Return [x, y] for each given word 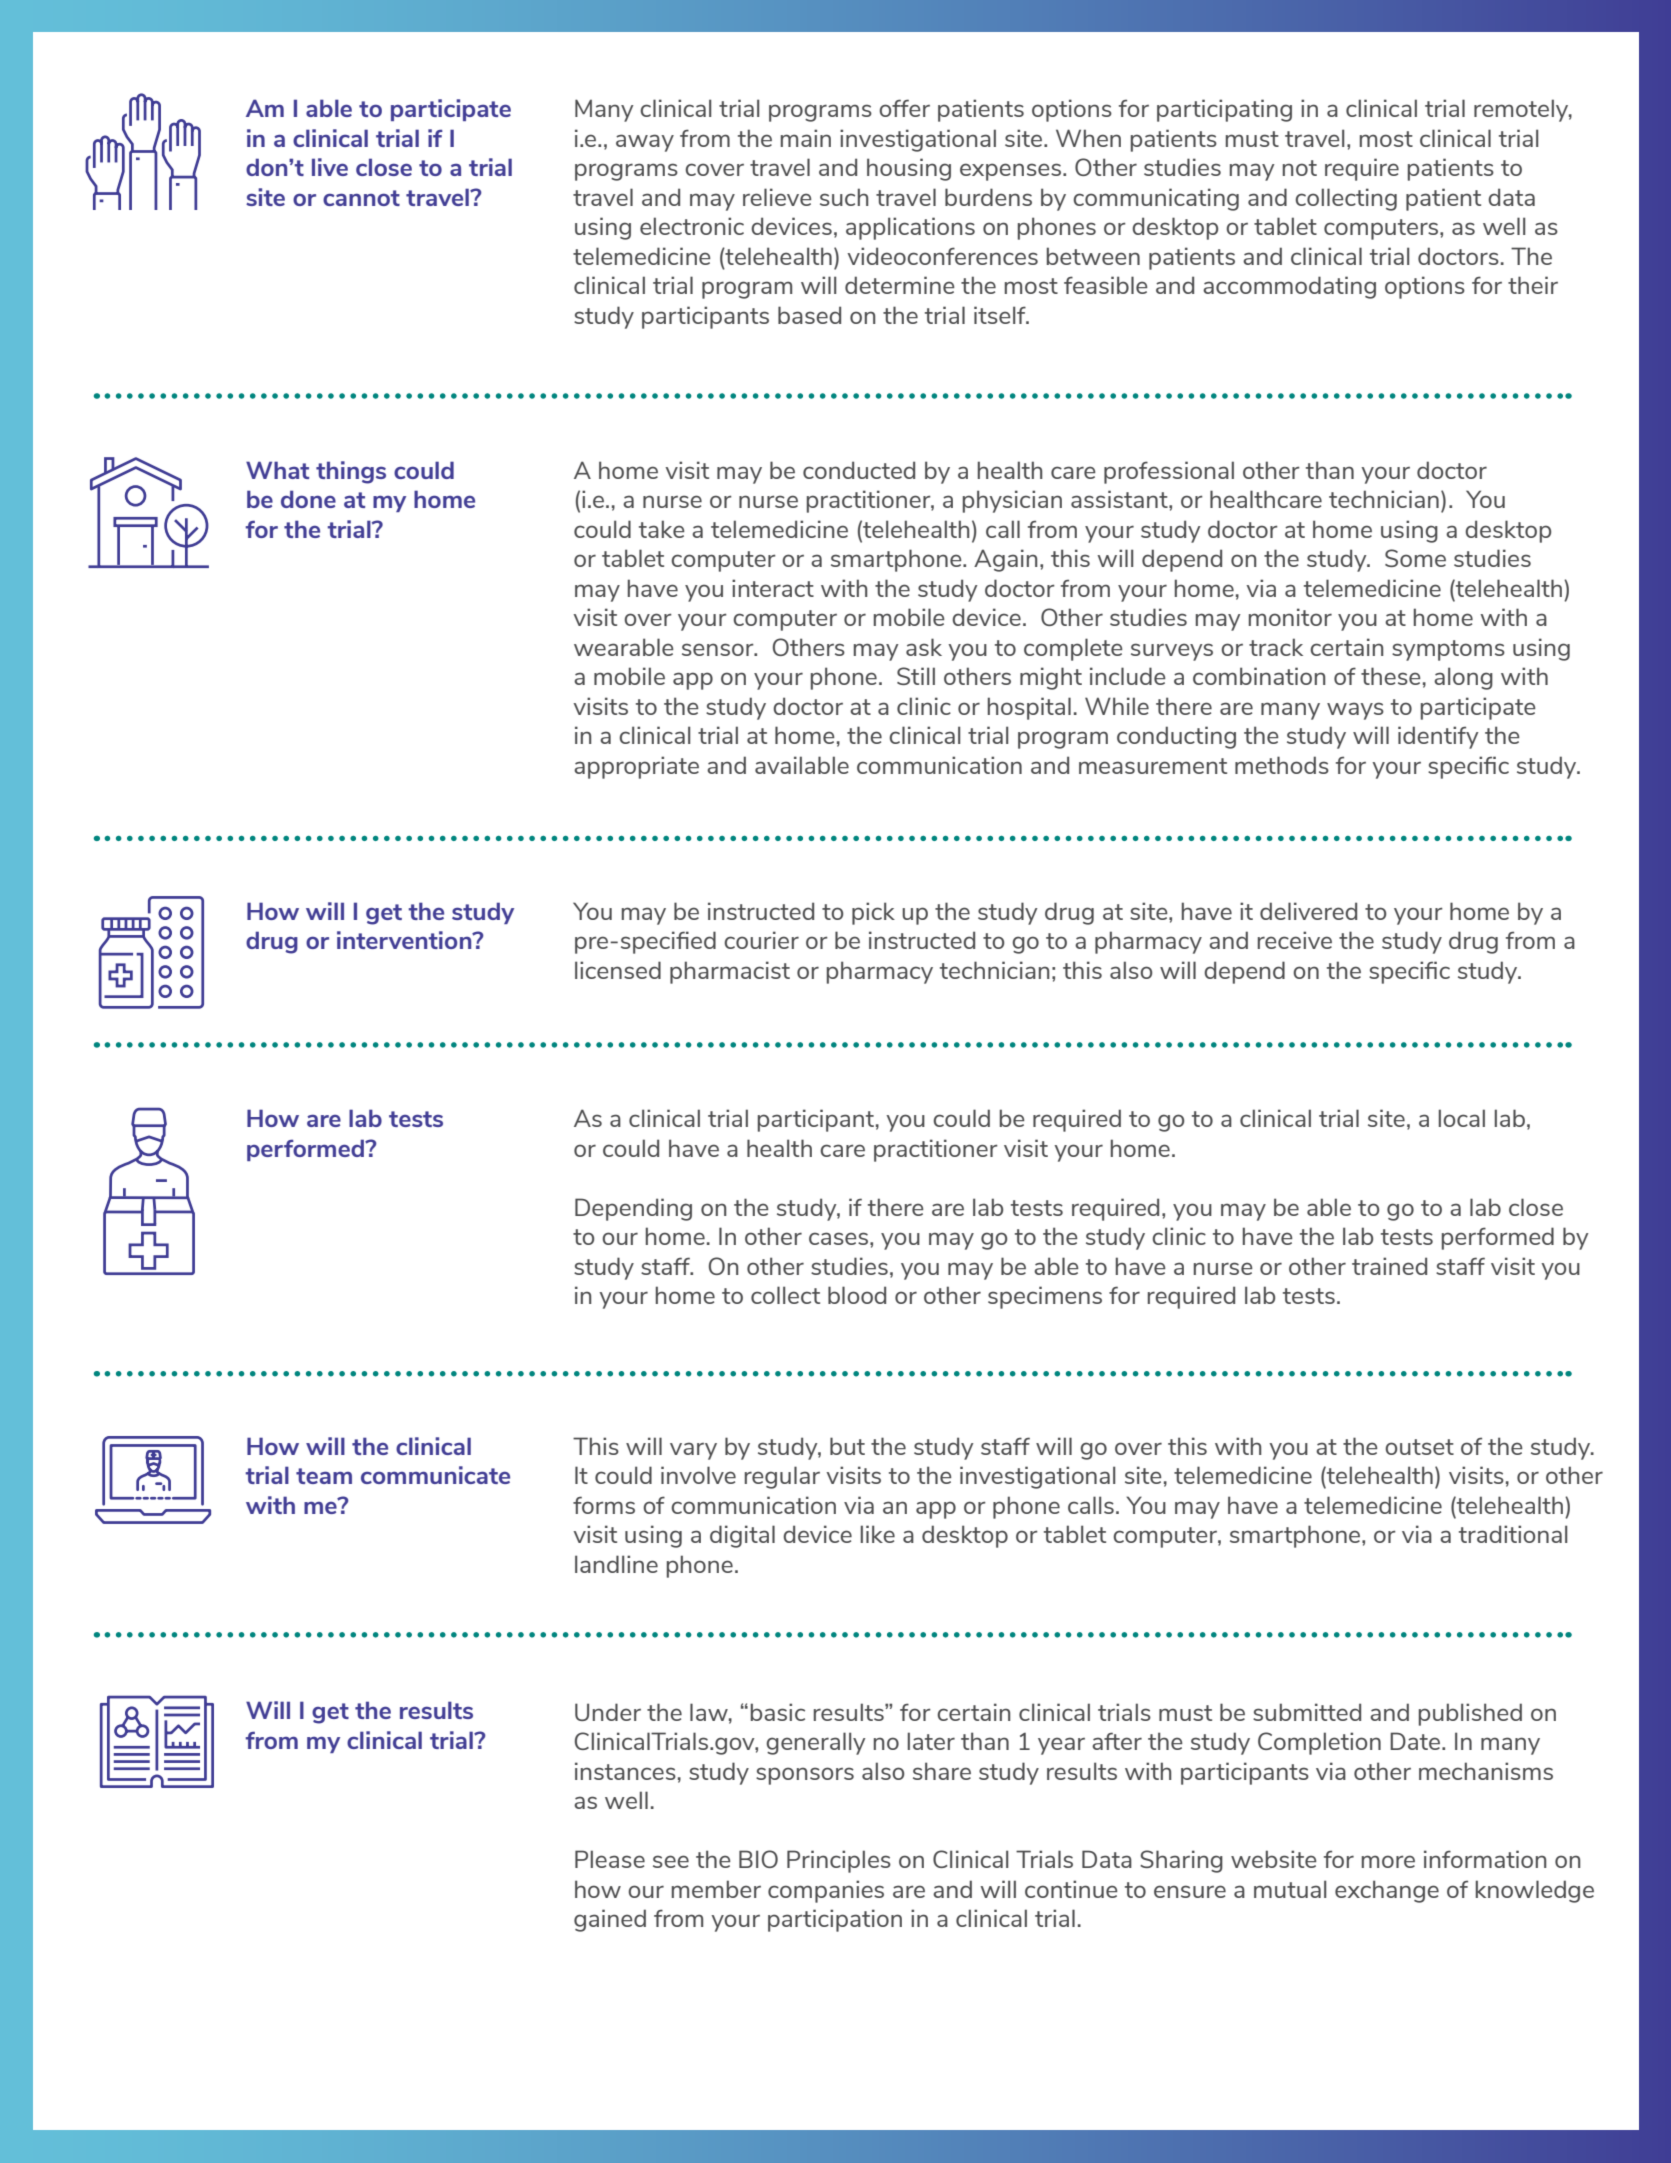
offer [904, 108]
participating [1224, 110]
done [308, 499]
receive [1295, 940]
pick [873, 913]
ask [924, 647]
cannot [361, 198]
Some [1415, 558]
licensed [618, 970]
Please [610, 1859]
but [847, 1446]
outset [1419, 1447]
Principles [839, 1861]
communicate [435, 1475]
